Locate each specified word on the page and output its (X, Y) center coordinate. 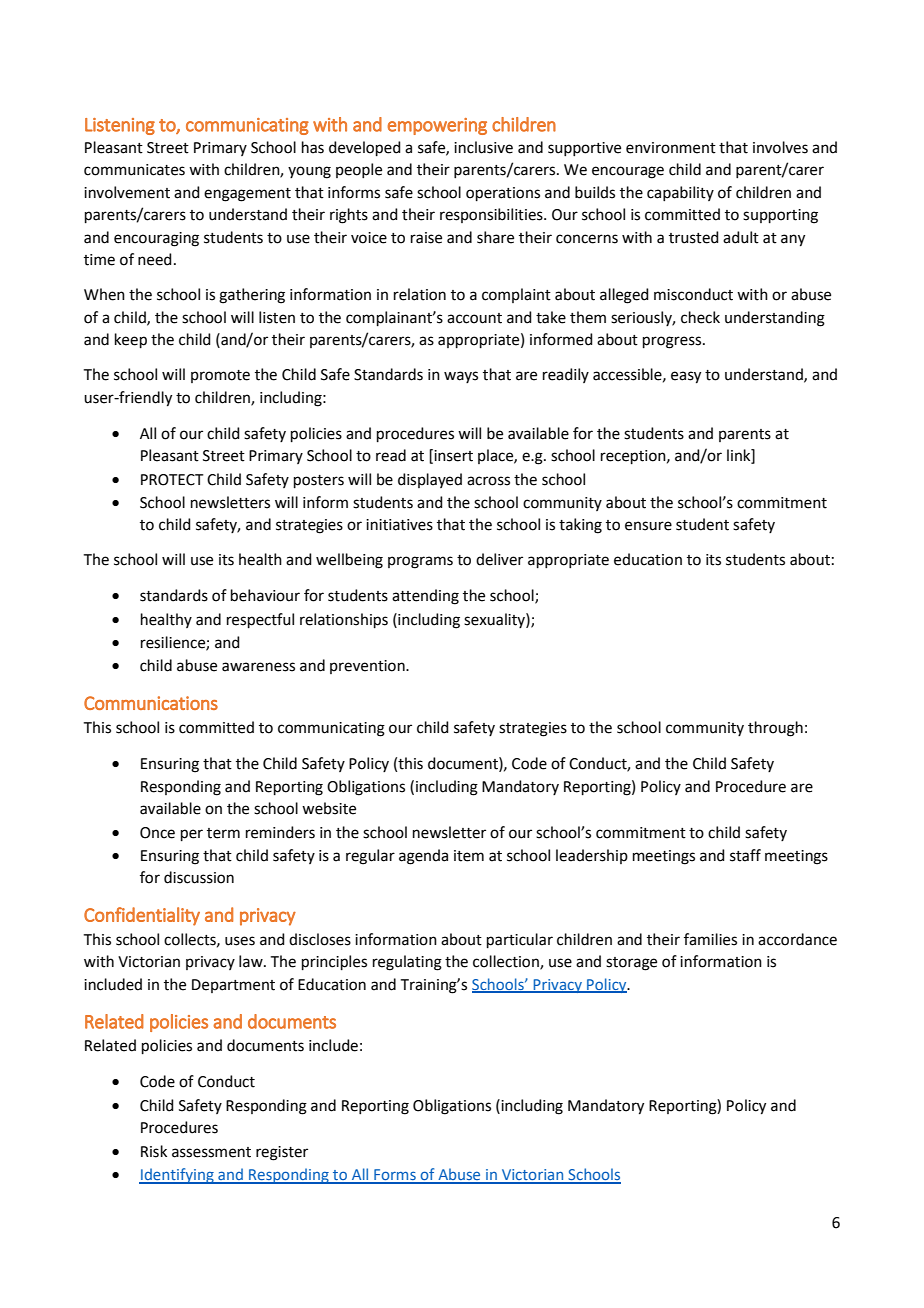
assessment (211, 1152)
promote (220, 376)
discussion (199, 877)
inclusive (483, 147)
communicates (134, 170)
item (469, 856)
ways (461, 377)
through (775, 729)
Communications (151, 703)
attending (425, 597)
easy (686, 377)
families (710, 939)
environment (671, 148)
